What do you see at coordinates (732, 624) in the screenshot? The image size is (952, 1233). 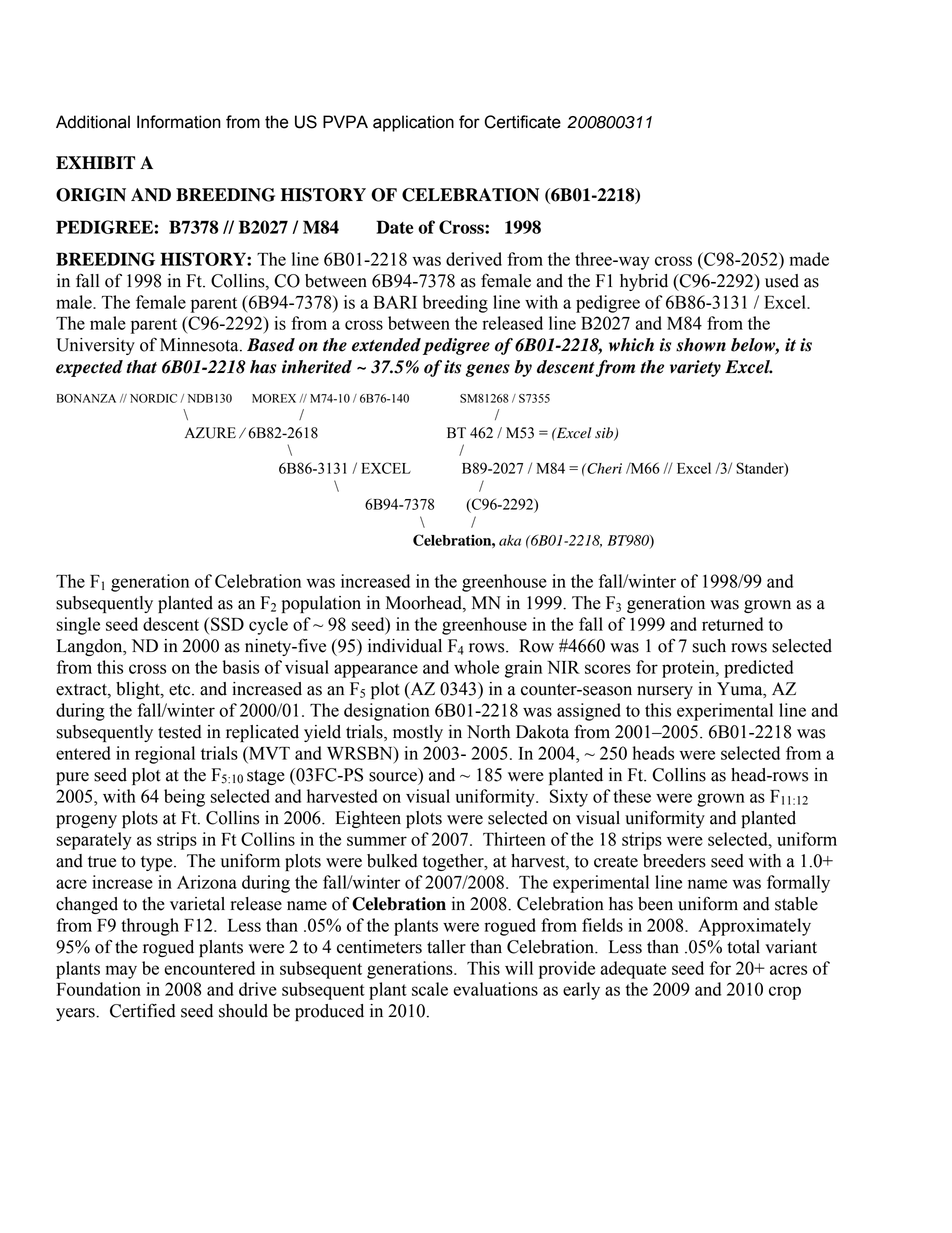 I see `returned` at bounding box center [732, 624].
